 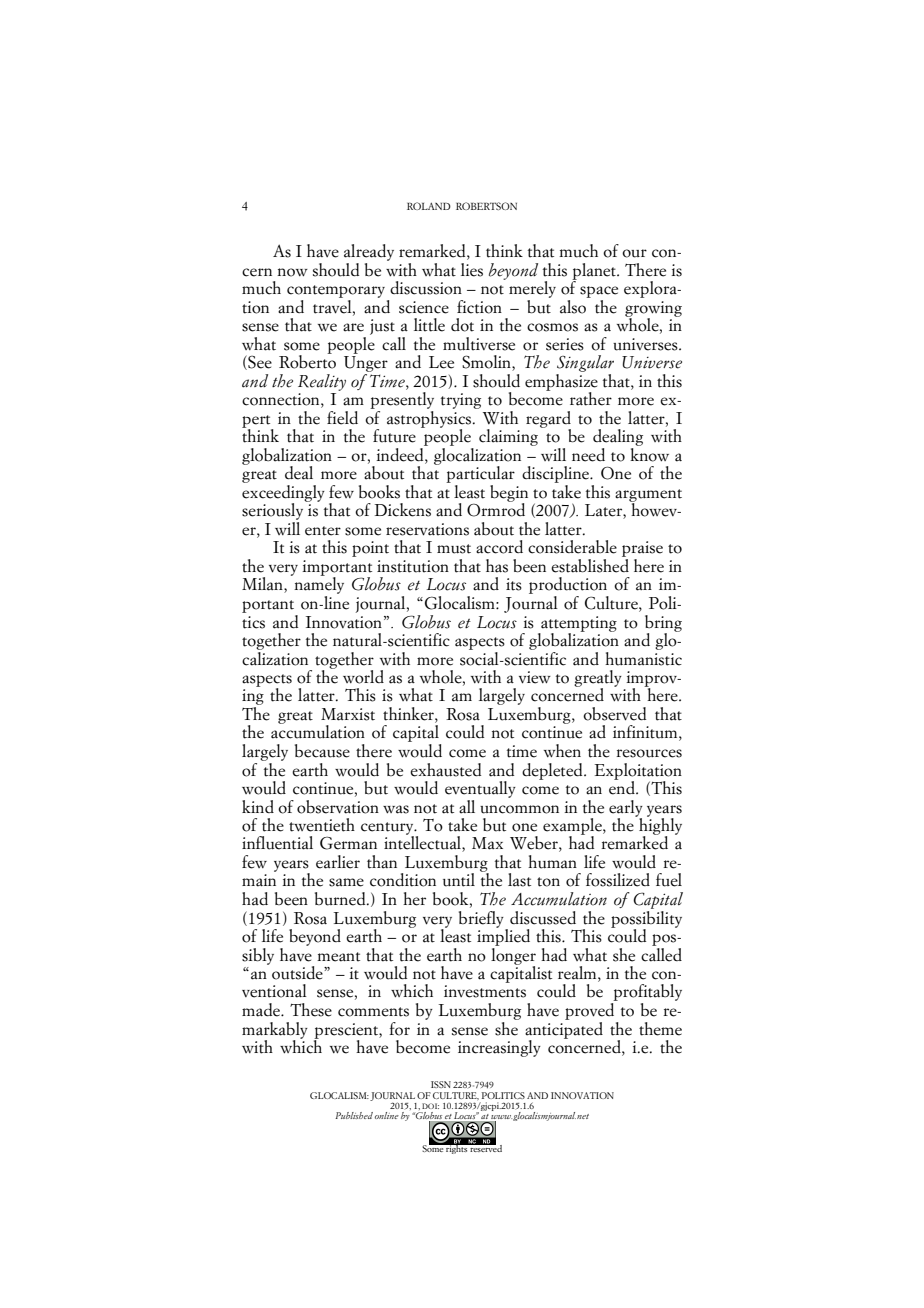 What do you see at coordinates (599, 292) in the document?
I see `space` at bounding box center [599, 292].
